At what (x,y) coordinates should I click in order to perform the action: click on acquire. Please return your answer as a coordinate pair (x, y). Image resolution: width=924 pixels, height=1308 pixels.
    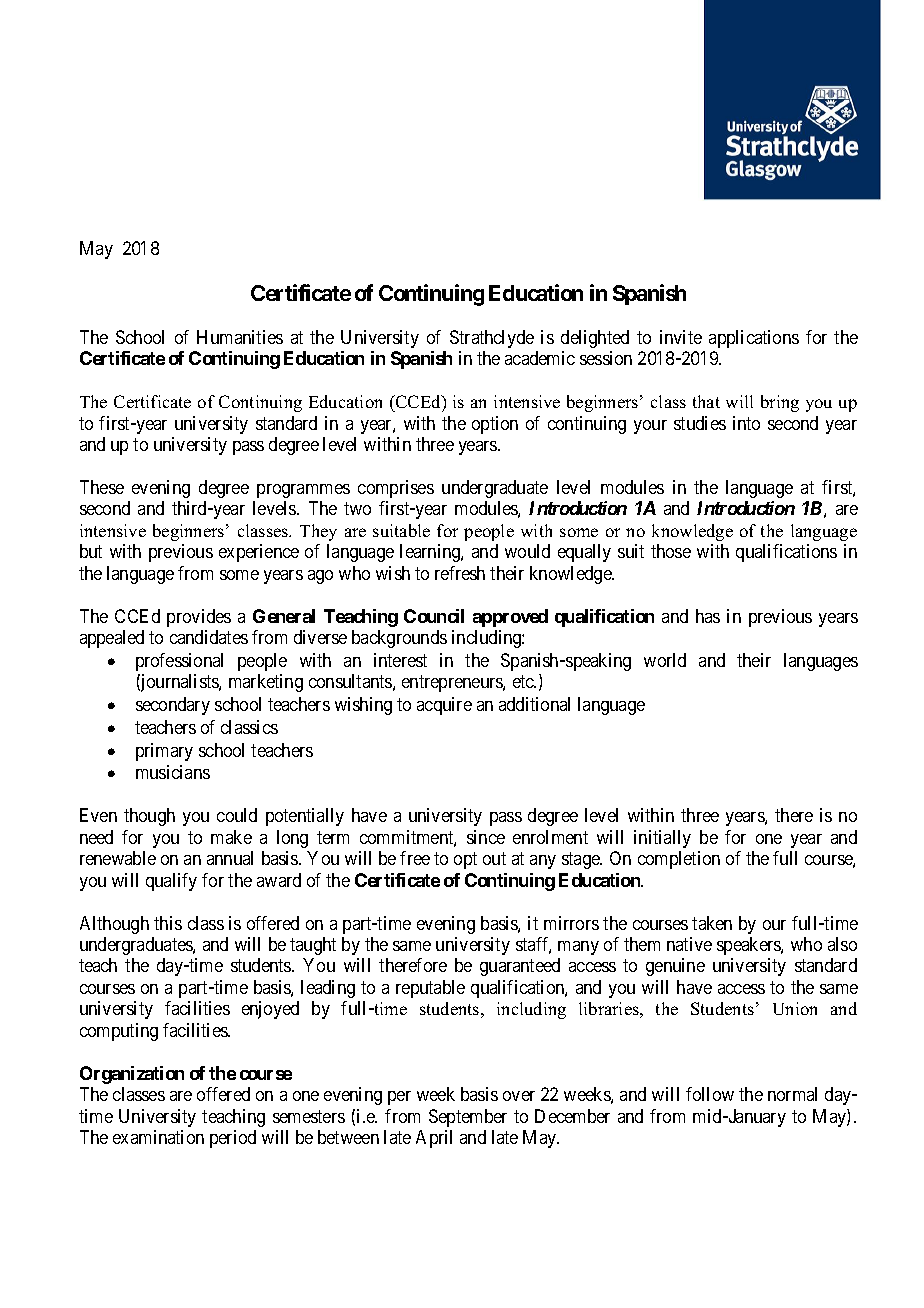
    Looking at the image, I should click on (444, 706).
